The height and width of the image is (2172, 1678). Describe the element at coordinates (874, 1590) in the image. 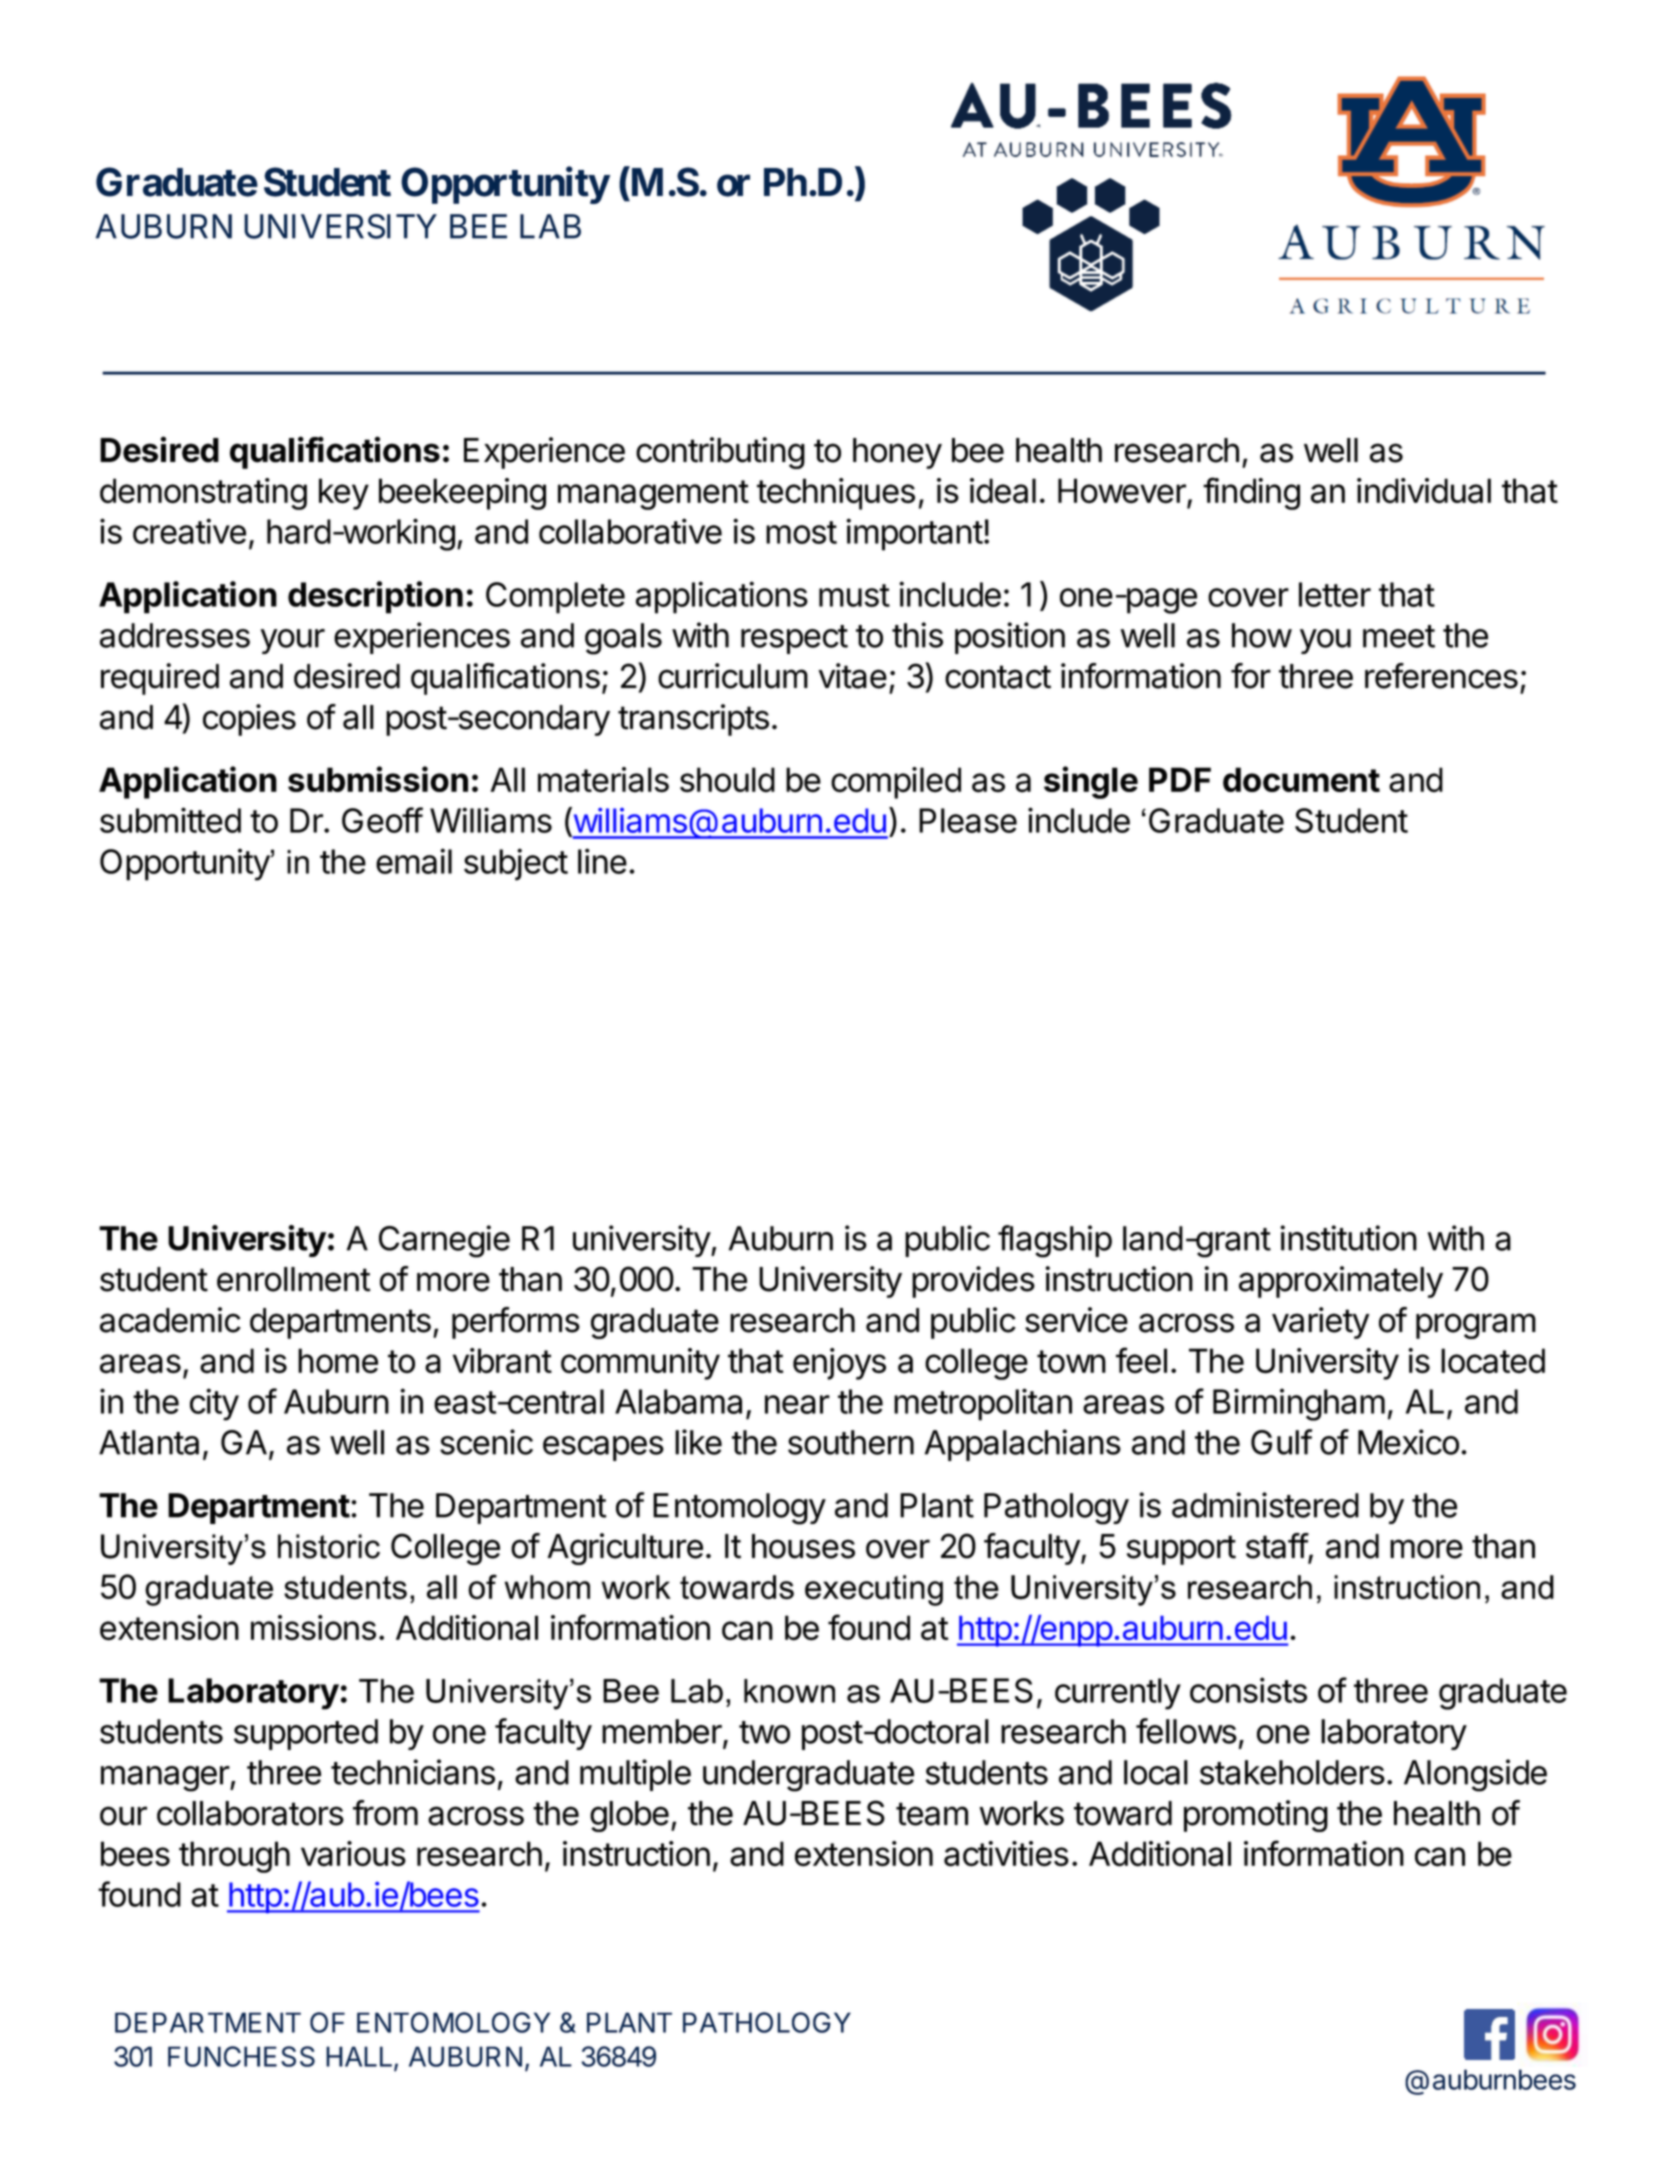

I see `executing` at that location.
